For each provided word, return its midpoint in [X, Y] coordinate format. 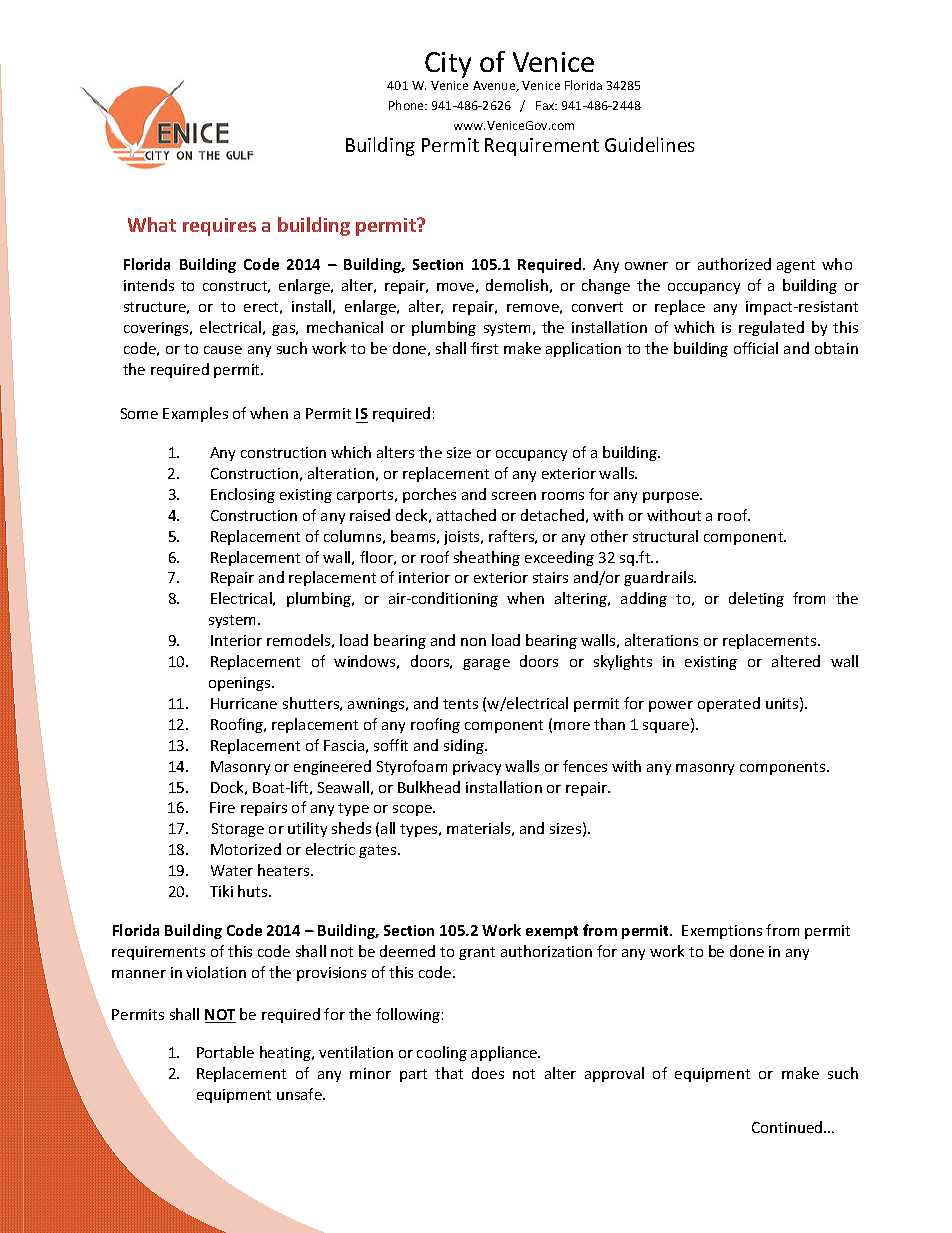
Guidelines [649, 144]
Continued [788, 1127]
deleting [756, 599]
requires [219, 227]
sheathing [487, 558]
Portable [225, 1052]
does [488, 1073]
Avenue [495, 86]
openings [241, 684]
